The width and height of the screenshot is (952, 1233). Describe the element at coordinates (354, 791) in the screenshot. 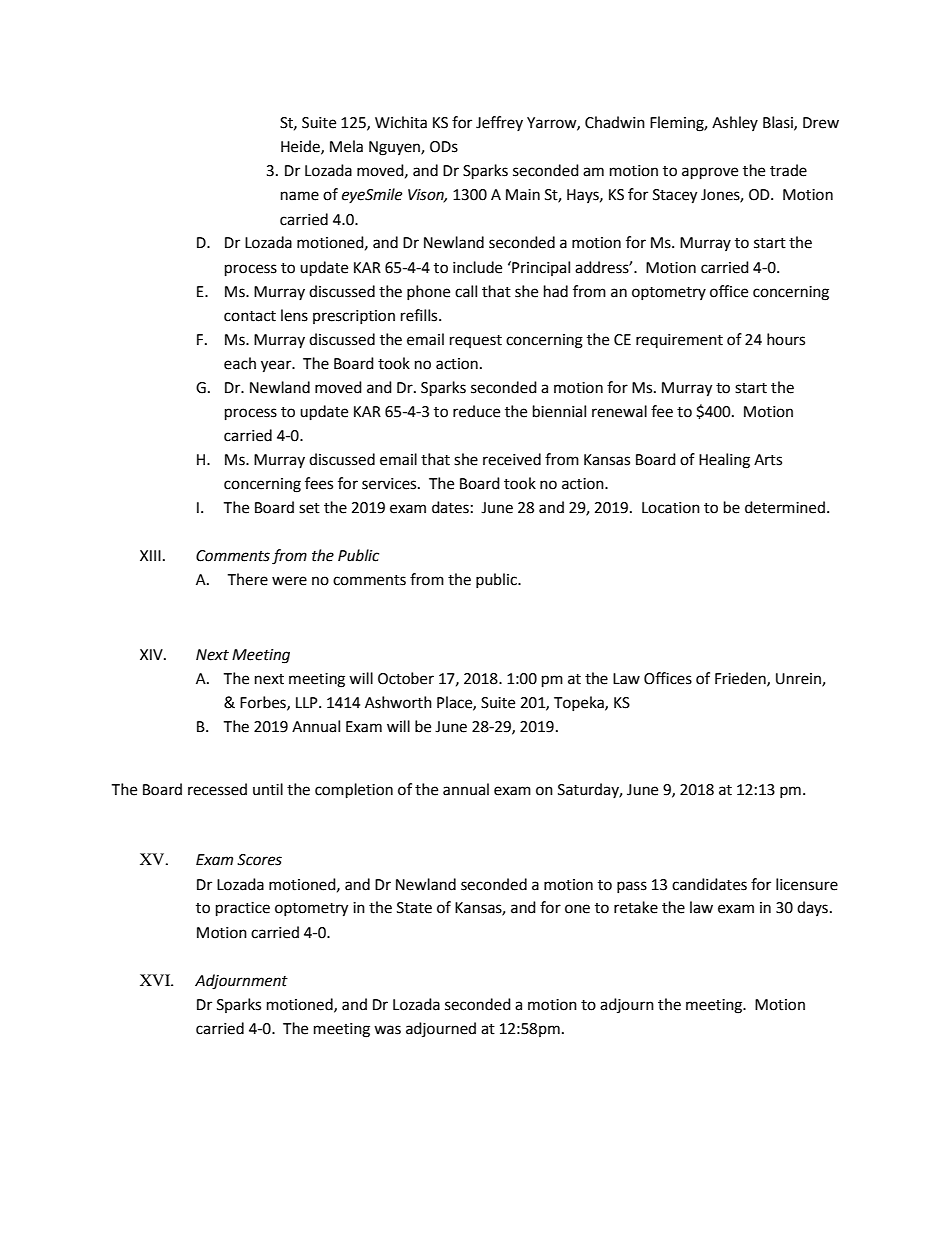

I see `completion` at that location.
